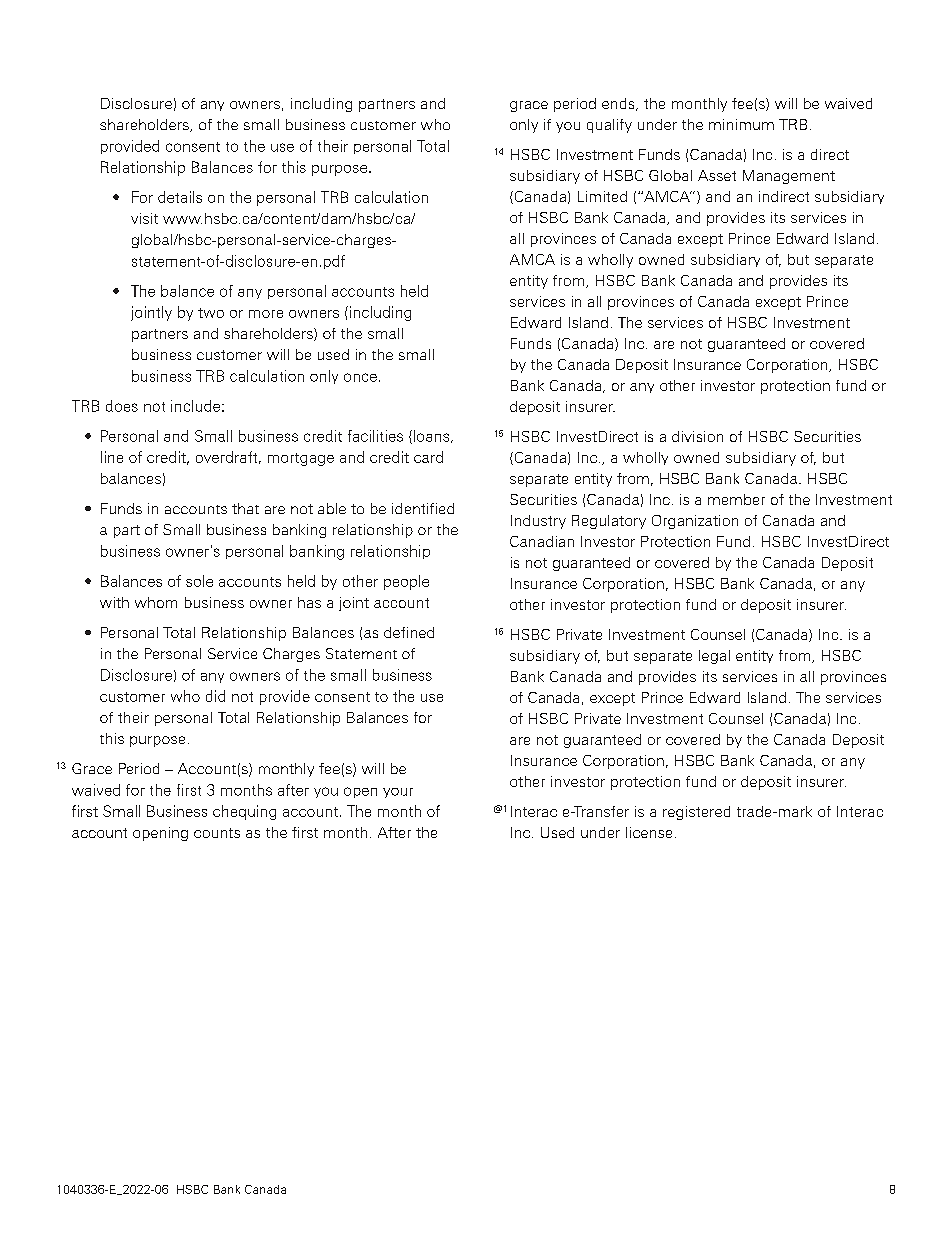 This screenshot has width=952, height=1233. What do you see at coordinates (609, 126) in the screenshot?
I see `qualify` at bounding box center [609, 126].
